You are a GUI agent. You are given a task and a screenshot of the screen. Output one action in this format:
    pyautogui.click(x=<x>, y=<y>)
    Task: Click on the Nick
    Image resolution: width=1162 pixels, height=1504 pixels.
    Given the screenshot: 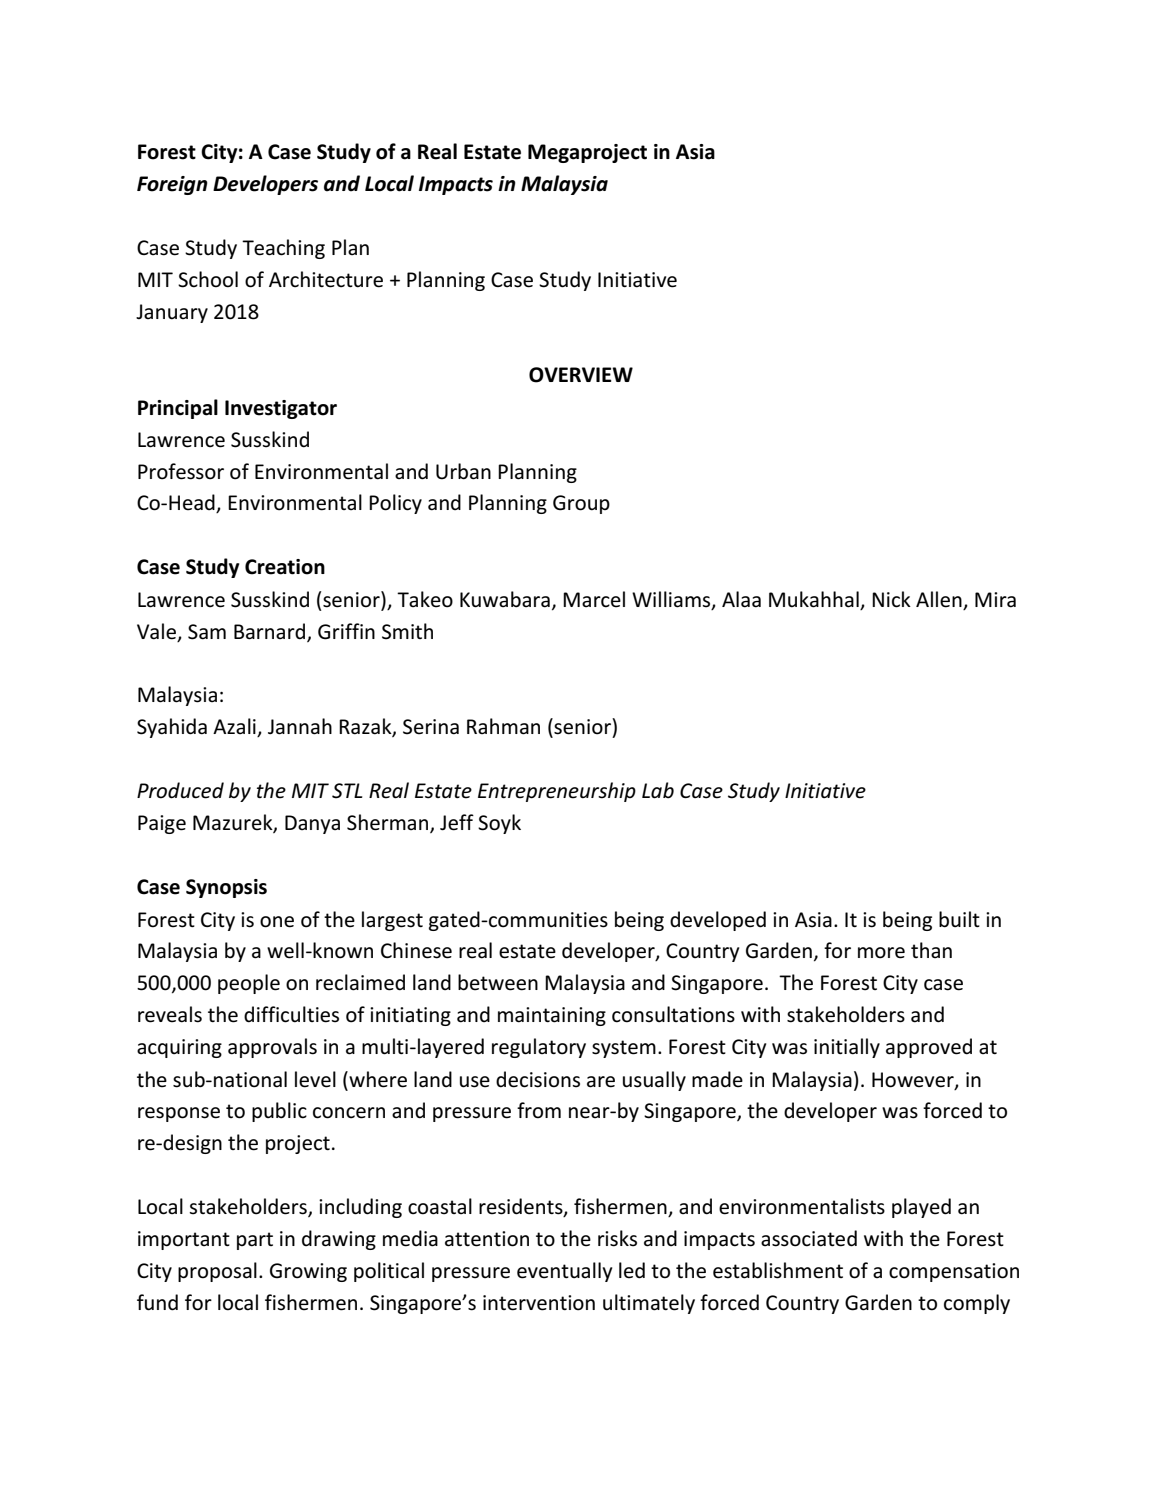 What is the action you would take?
    pyautogui.click(x=891, y=599)
